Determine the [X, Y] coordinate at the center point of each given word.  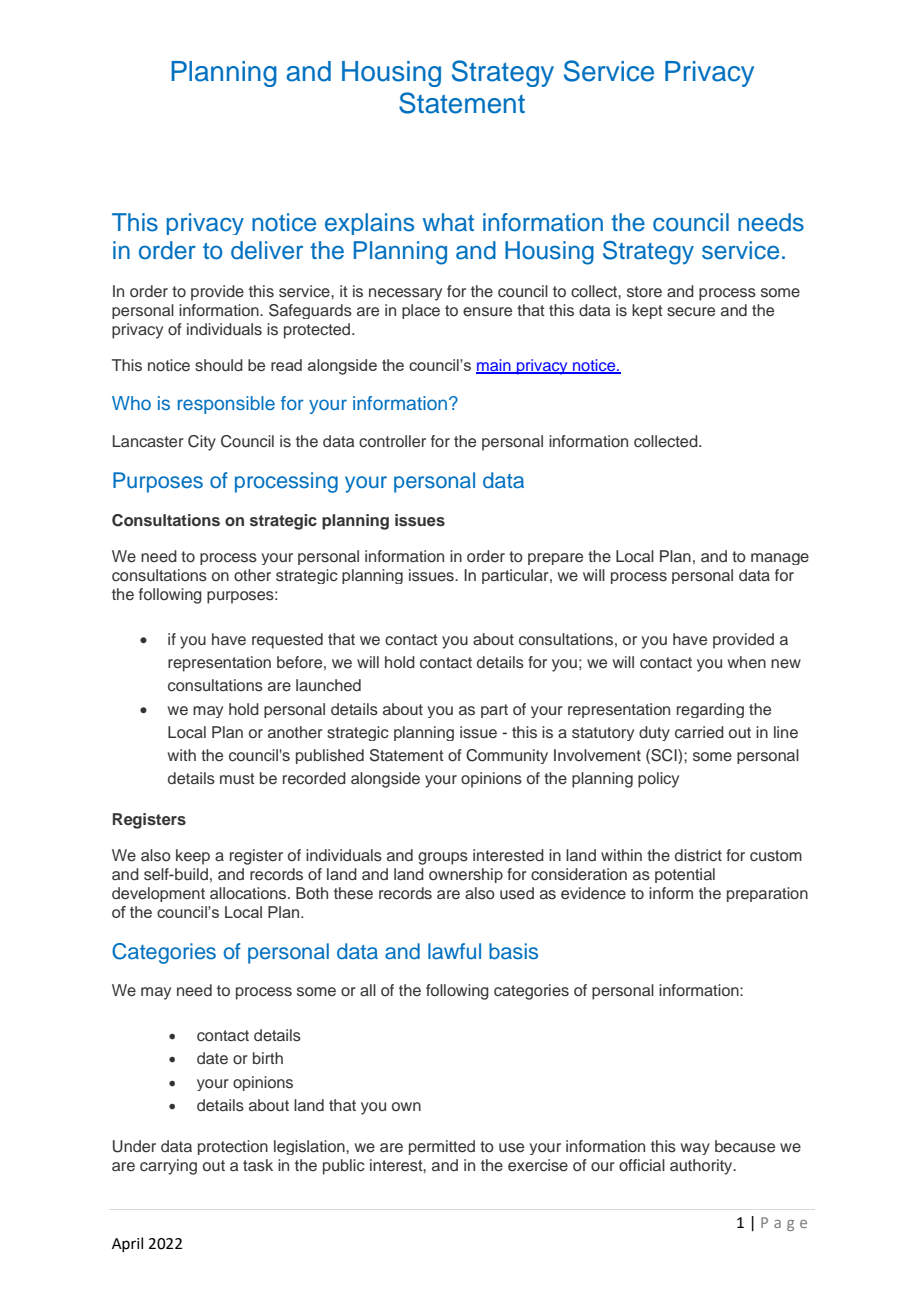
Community [507, 756]
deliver [267, 250]
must [237, 779]
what [448, 222]
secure [691, 312]
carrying [168, 1167]
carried [699, 732]
